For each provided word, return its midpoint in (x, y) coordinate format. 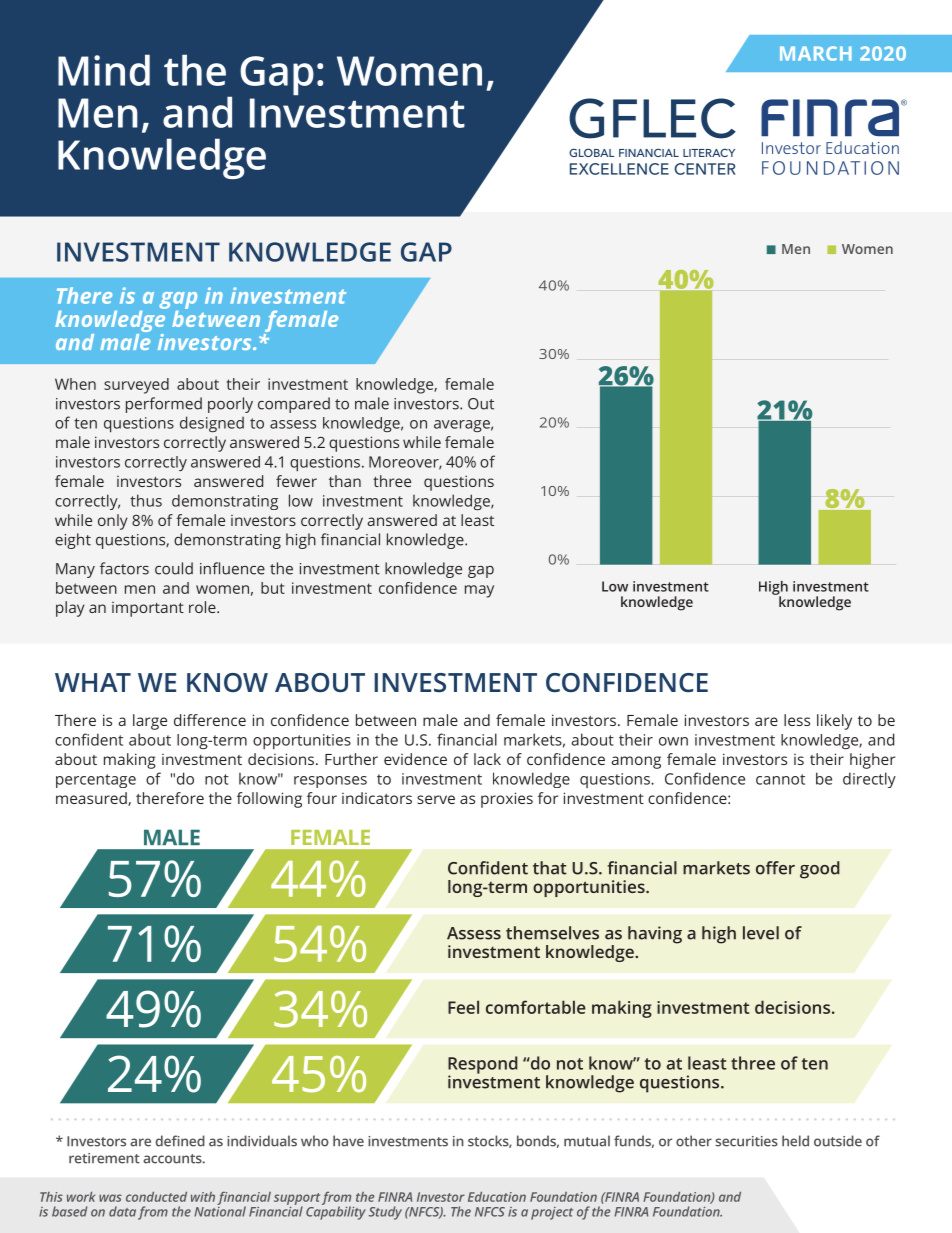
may (479, 591)
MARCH (816, 53)
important (148, 609)
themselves (552, 933)
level (761, 933)
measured (92, 799)
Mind (104, 70)
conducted (156, 1197)
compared (294, 405)
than (345, 481)
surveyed (136, 386)
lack (487, 759)
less (797, 720)
